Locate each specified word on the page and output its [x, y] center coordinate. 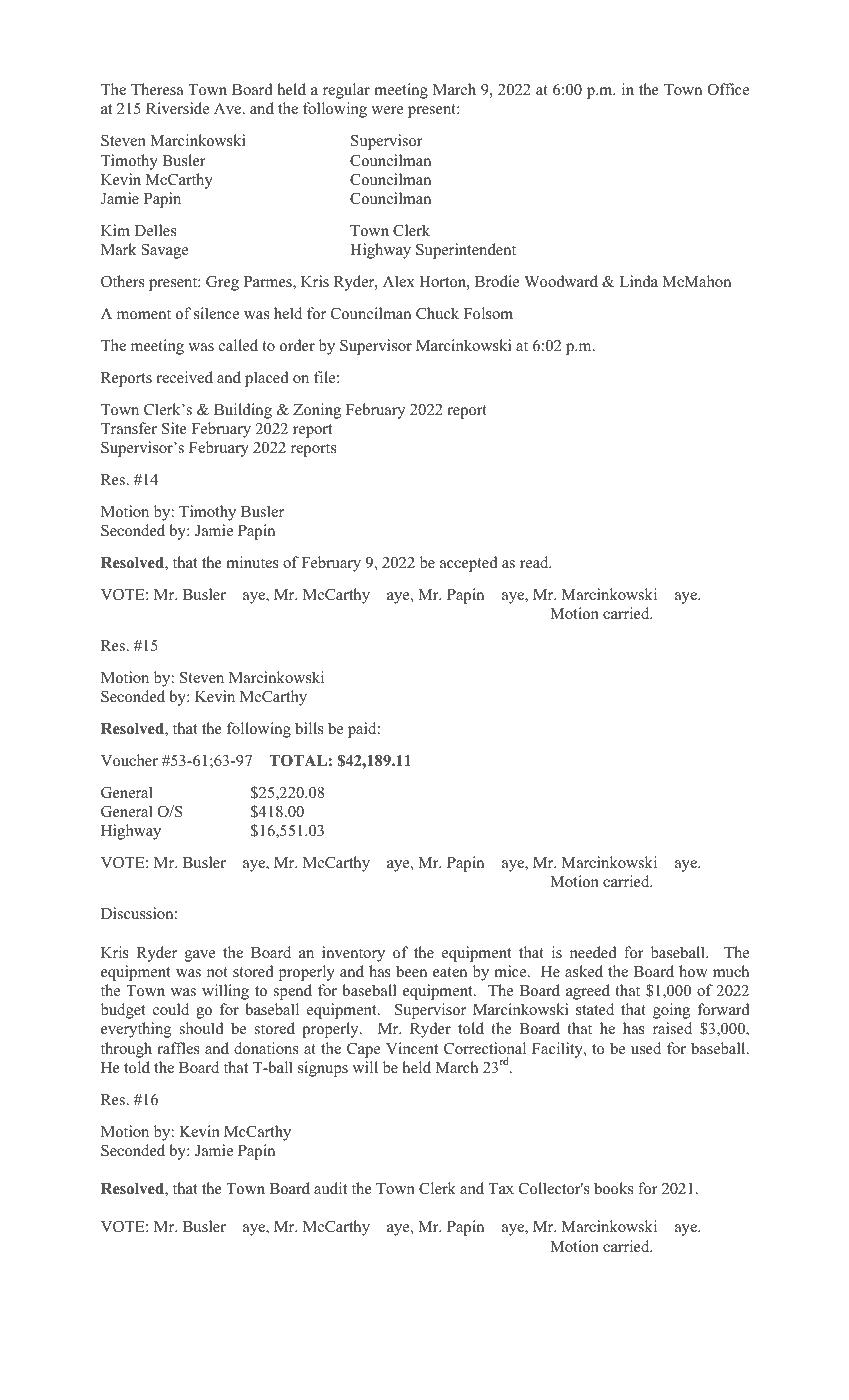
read [535, 562]
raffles [178, 1048]
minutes [252, 562]
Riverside [177, 108]
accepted [469, 564]
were [387, 110]
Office [728, 89]
